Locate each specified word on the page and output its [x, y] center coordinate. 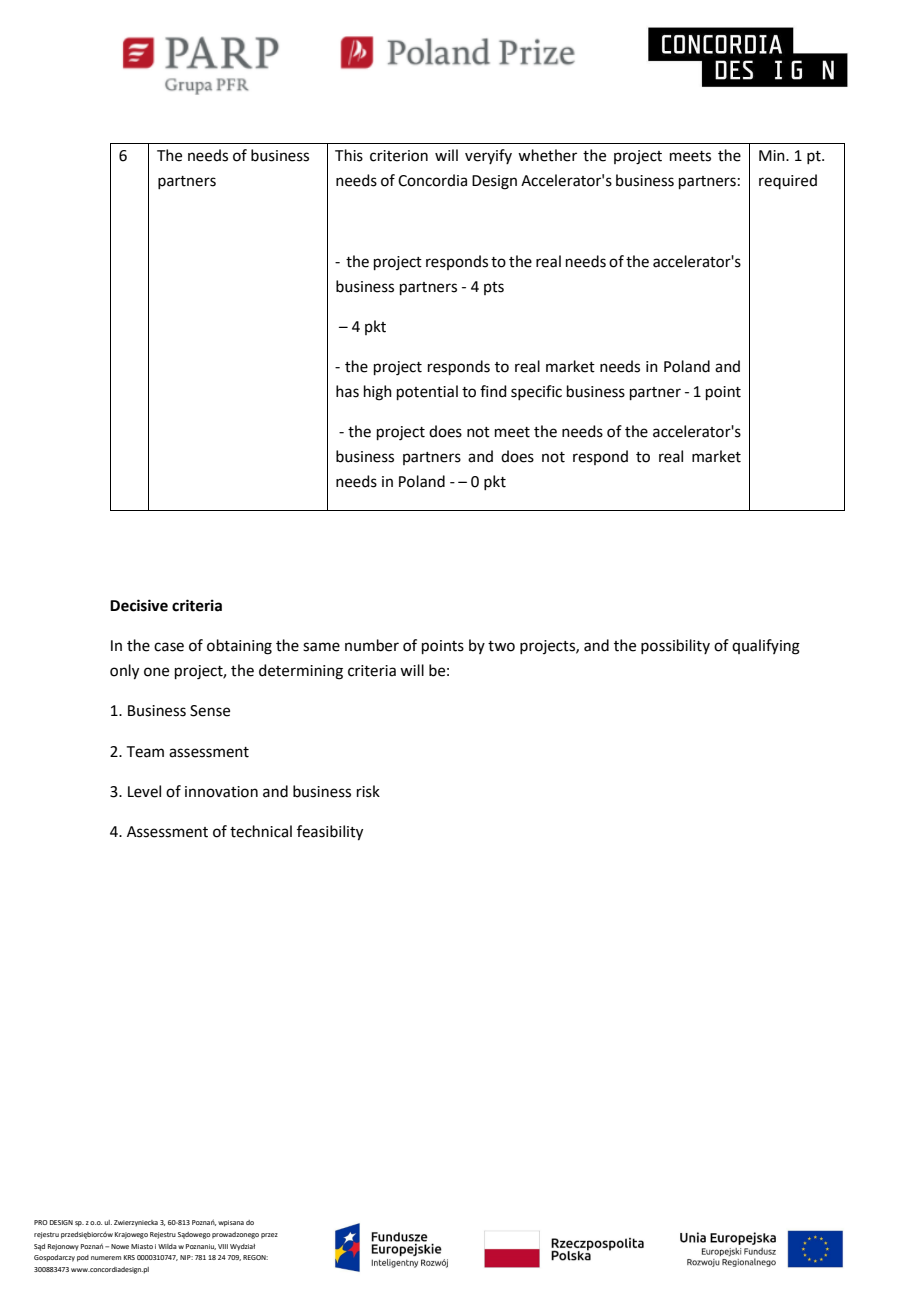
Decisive [139, 605]
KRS [129, 1257]
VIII [223, 1246]
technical [261, 831]
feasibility [330, 833]
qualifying [766, 647]
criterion [399, 156]
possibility [675, 646]
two [501, 646]
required [788, 181]
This [349, 155]
